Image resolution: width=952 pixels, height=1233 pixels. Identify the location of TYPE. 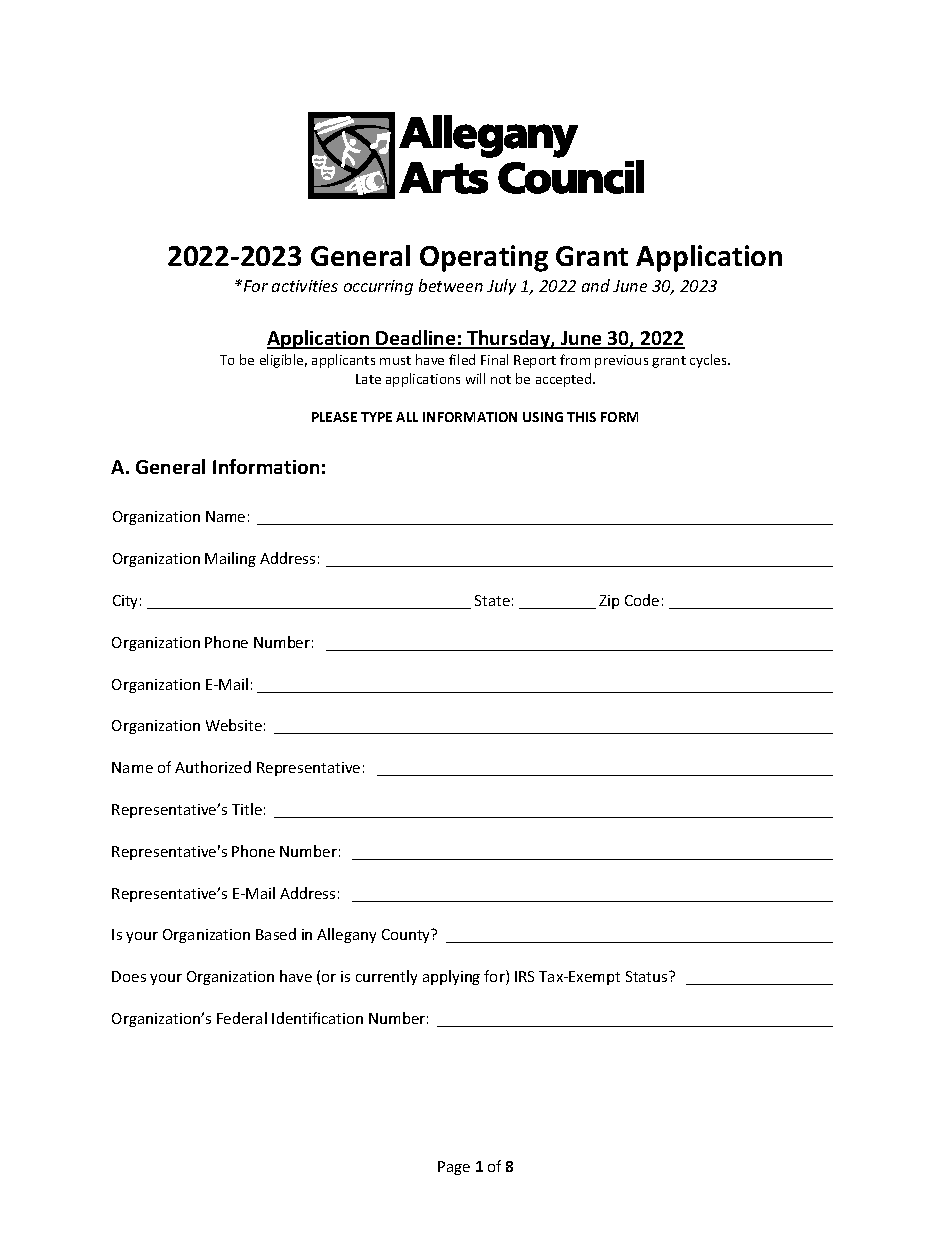
(376, 417).
